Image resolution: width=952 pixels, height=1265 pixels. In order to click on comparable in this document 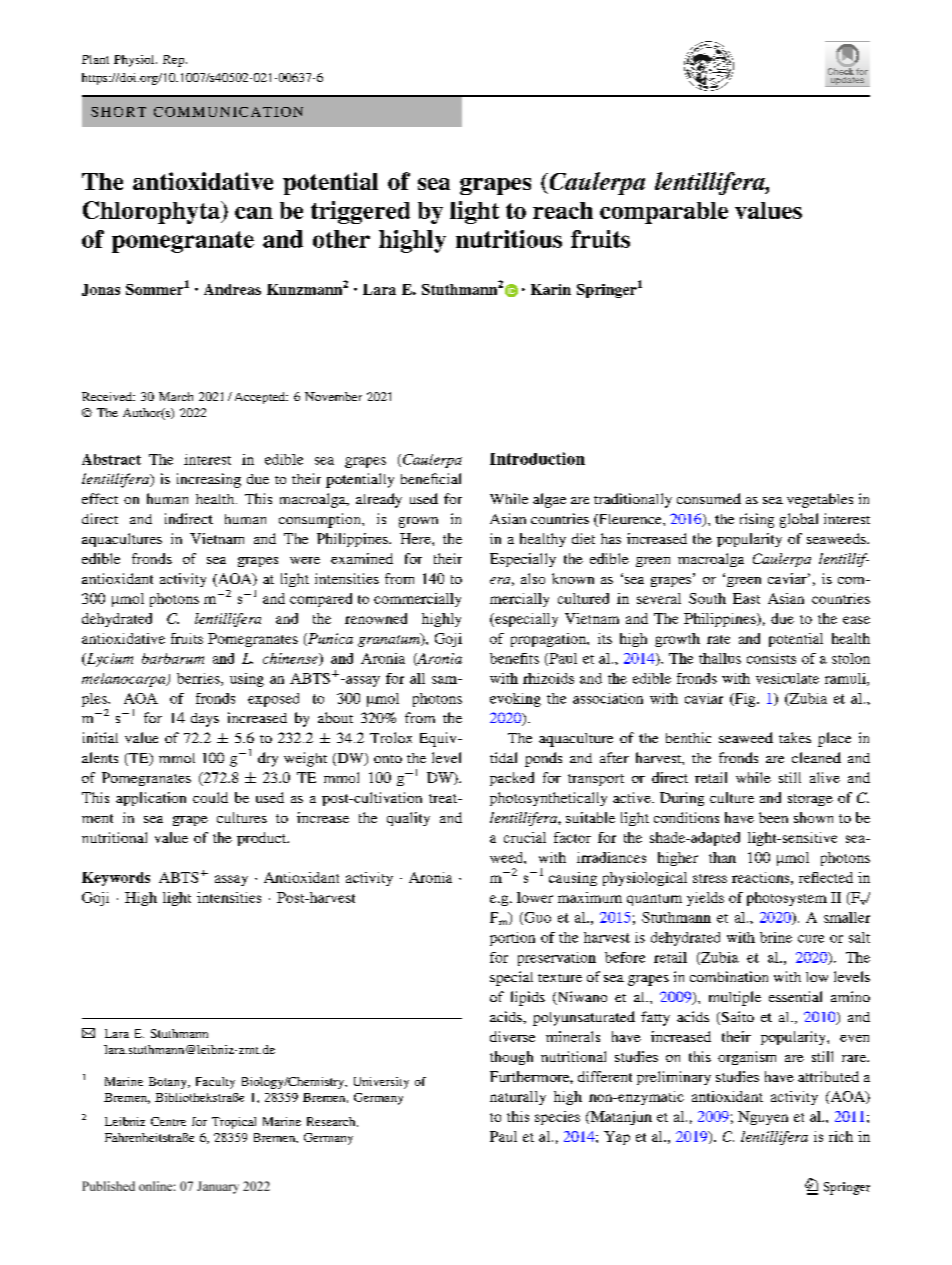, I will do `click(664, 213)`.
